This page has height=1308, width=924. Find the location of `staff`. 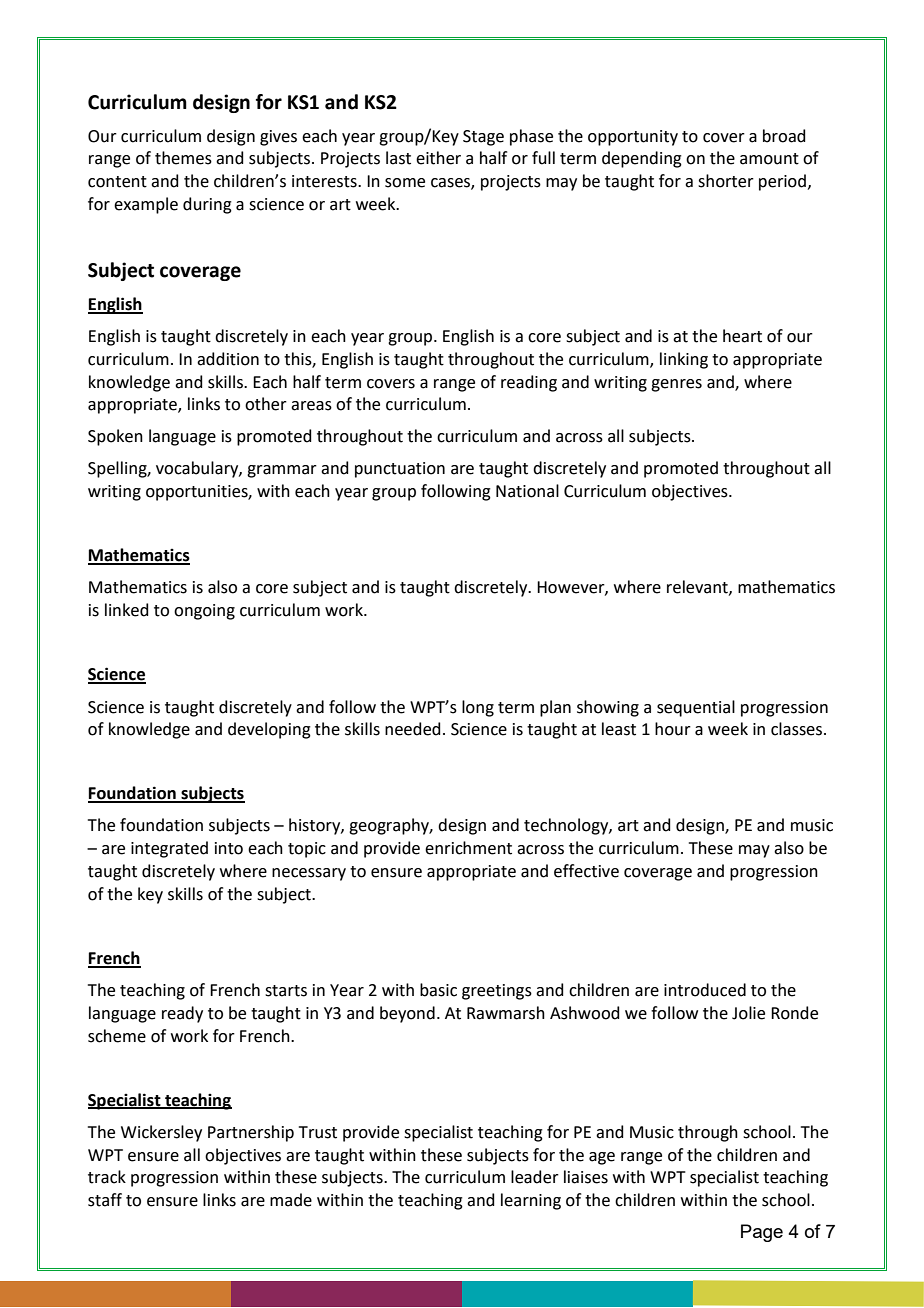

staff is located at coordinates (105, 1200).
